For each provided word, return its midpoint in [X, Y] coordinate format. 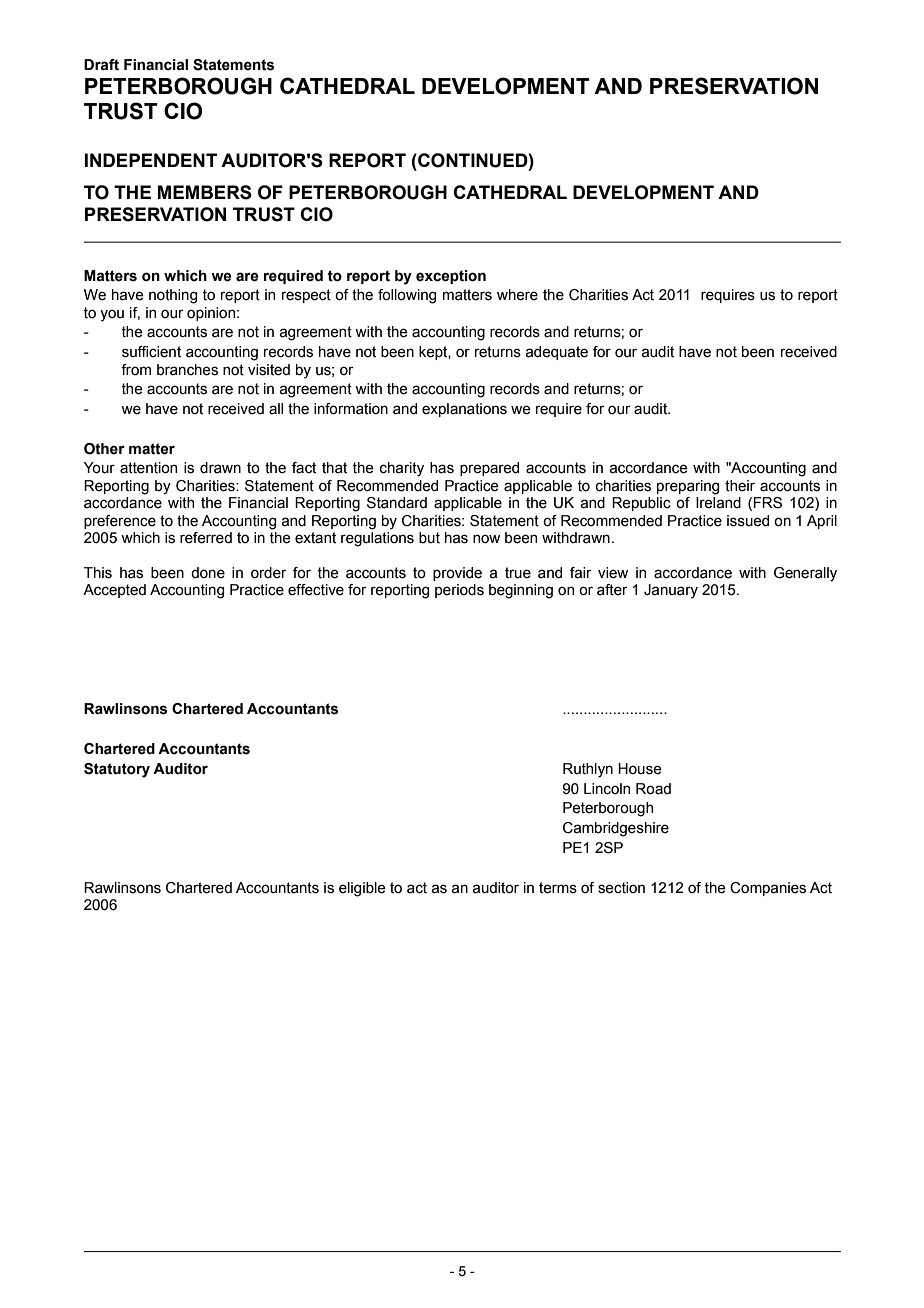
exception [451, 277]
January [671, 591]
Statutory [117, 770]
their [740, 486]
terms [558, 888]
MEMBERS [205, 192]
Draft [101, 65]
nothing [173, 296]
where [517, 295]
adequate [557, 353]
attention [148, 468]
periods [459, 591]
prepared [489, 469]
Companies [768, 889]
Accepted [114, 591]
